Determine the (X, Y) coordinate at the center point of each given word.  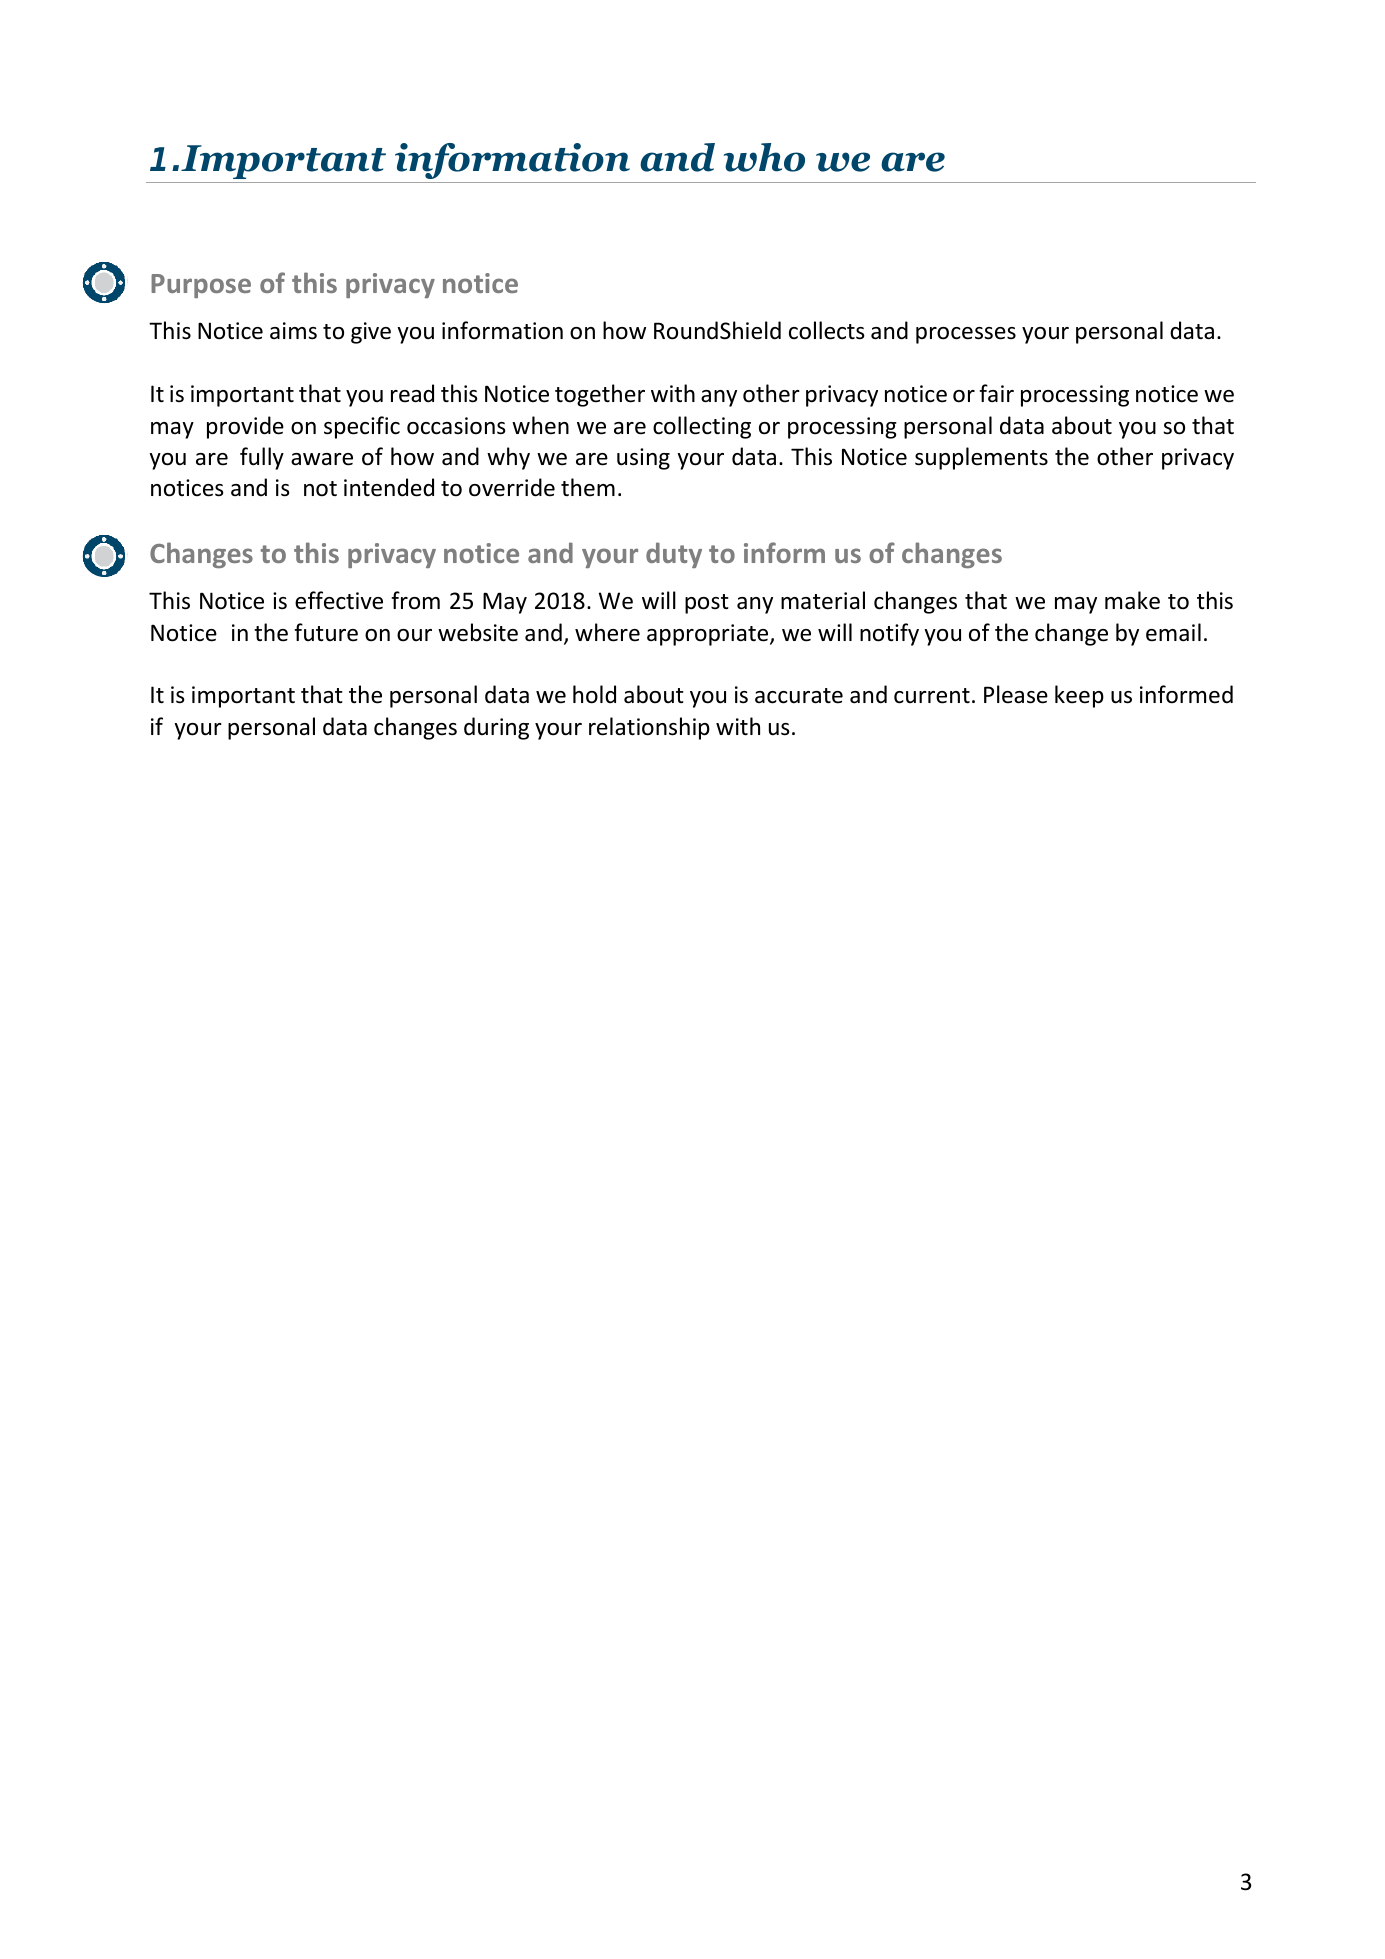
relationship (649, 728)
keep (1079, 696)
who (764, 157)
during (496, 728)
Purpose (201, 286)
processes (966, 335)
